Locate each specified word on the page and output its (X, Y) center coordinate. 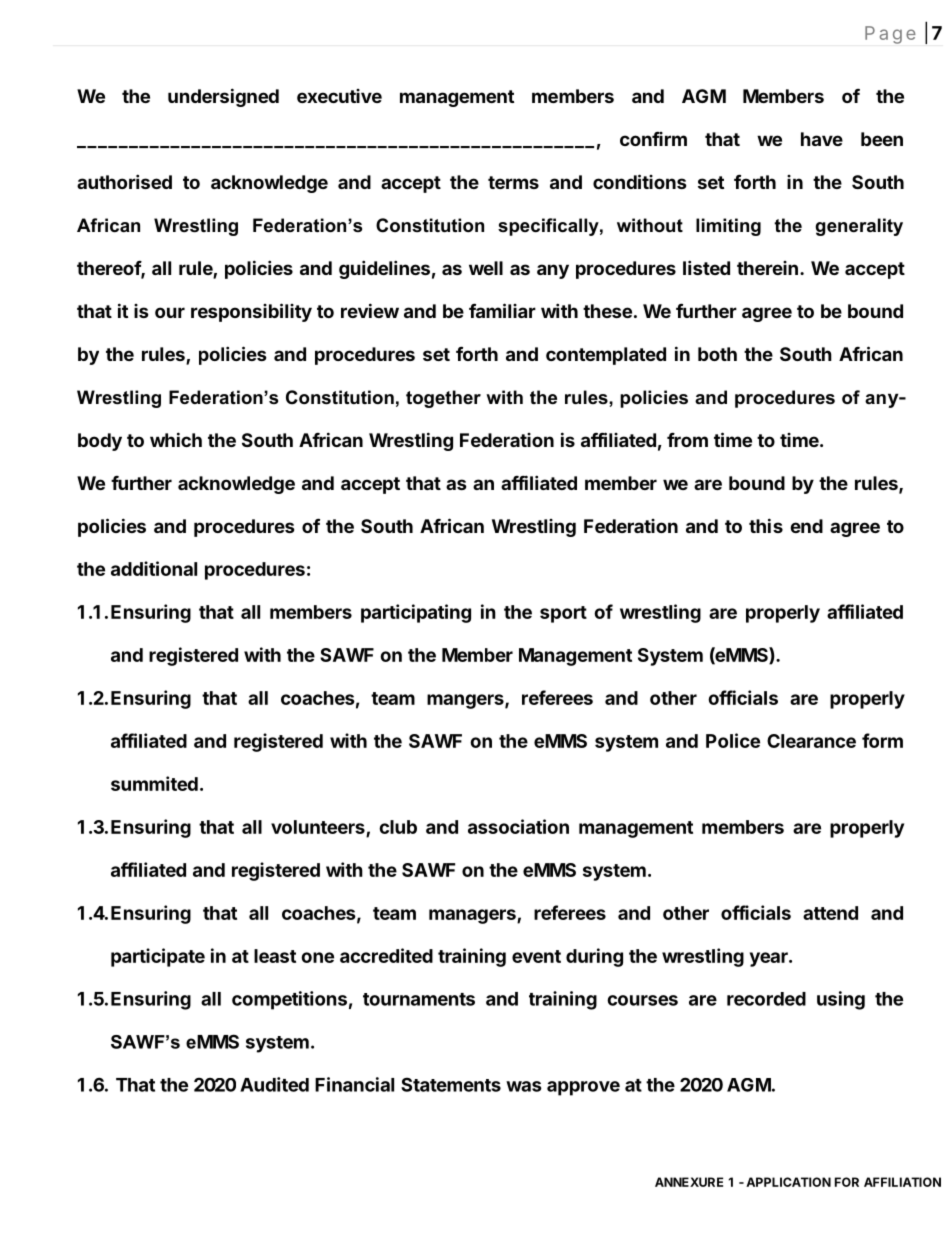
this (766, 525)
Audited (274, 1084)
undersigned (223, 97)
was (524, 1086)
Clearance (811, 741)
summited (154, 783)
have (822, 139)
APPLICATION (788, 1182)
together (443, 399)
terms (513, 182)
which (176, 439)
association (518, 826)
